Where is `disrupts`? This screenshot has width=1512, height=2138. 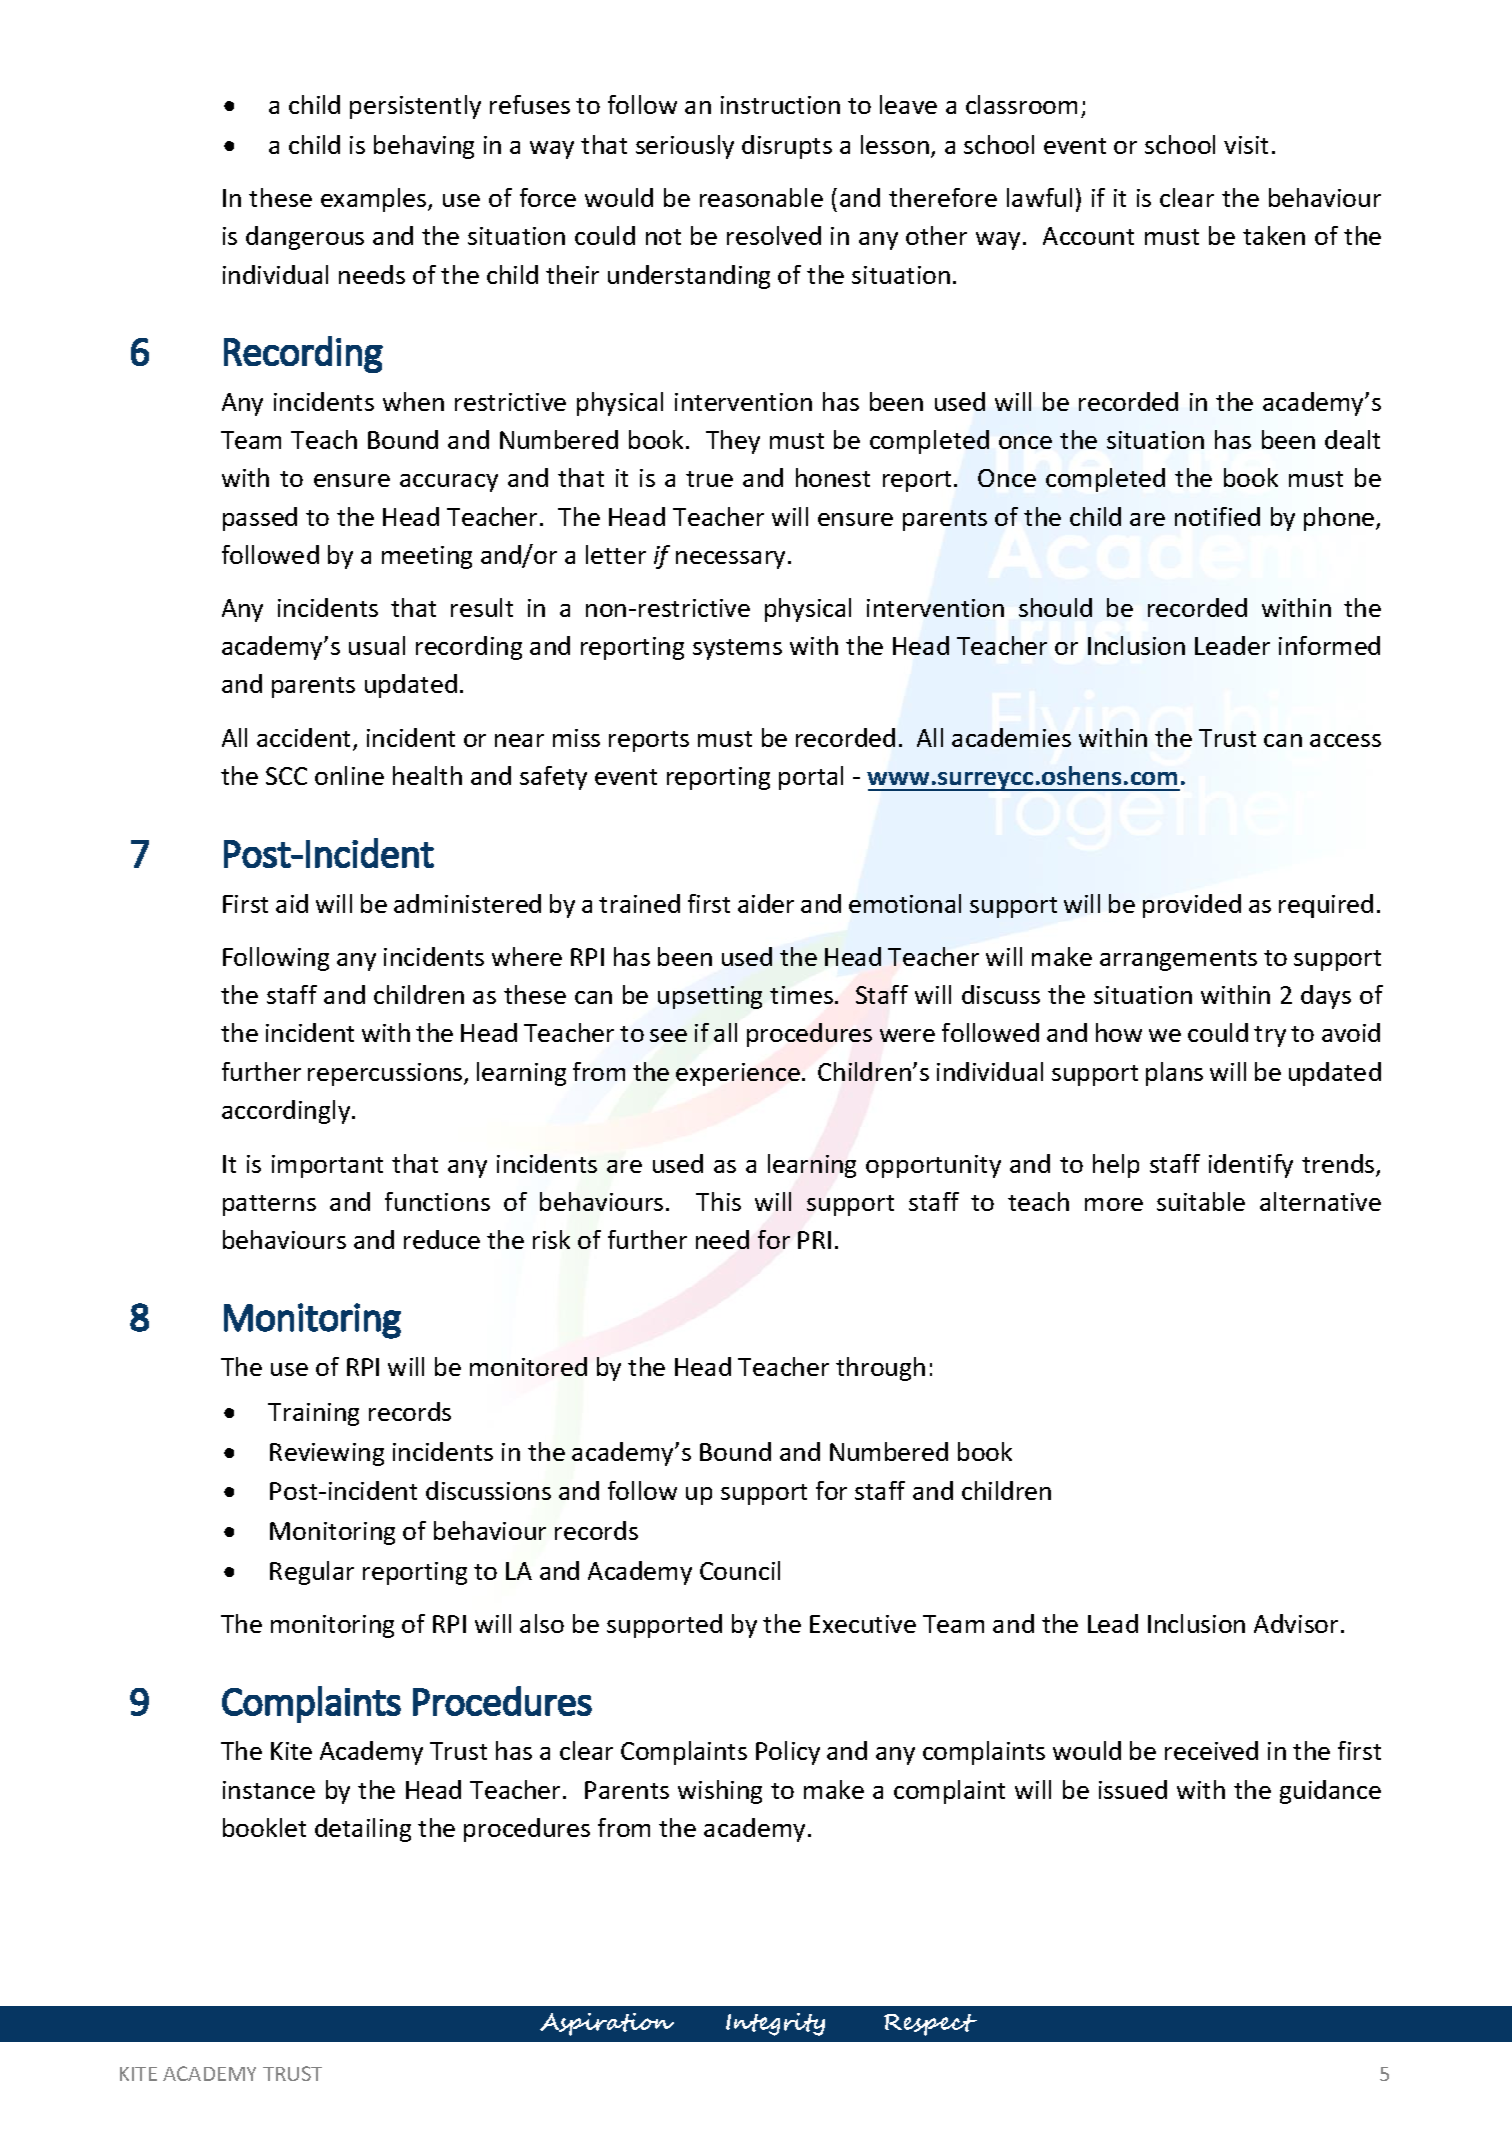 disrupts is located at coordinates (787, 147).
